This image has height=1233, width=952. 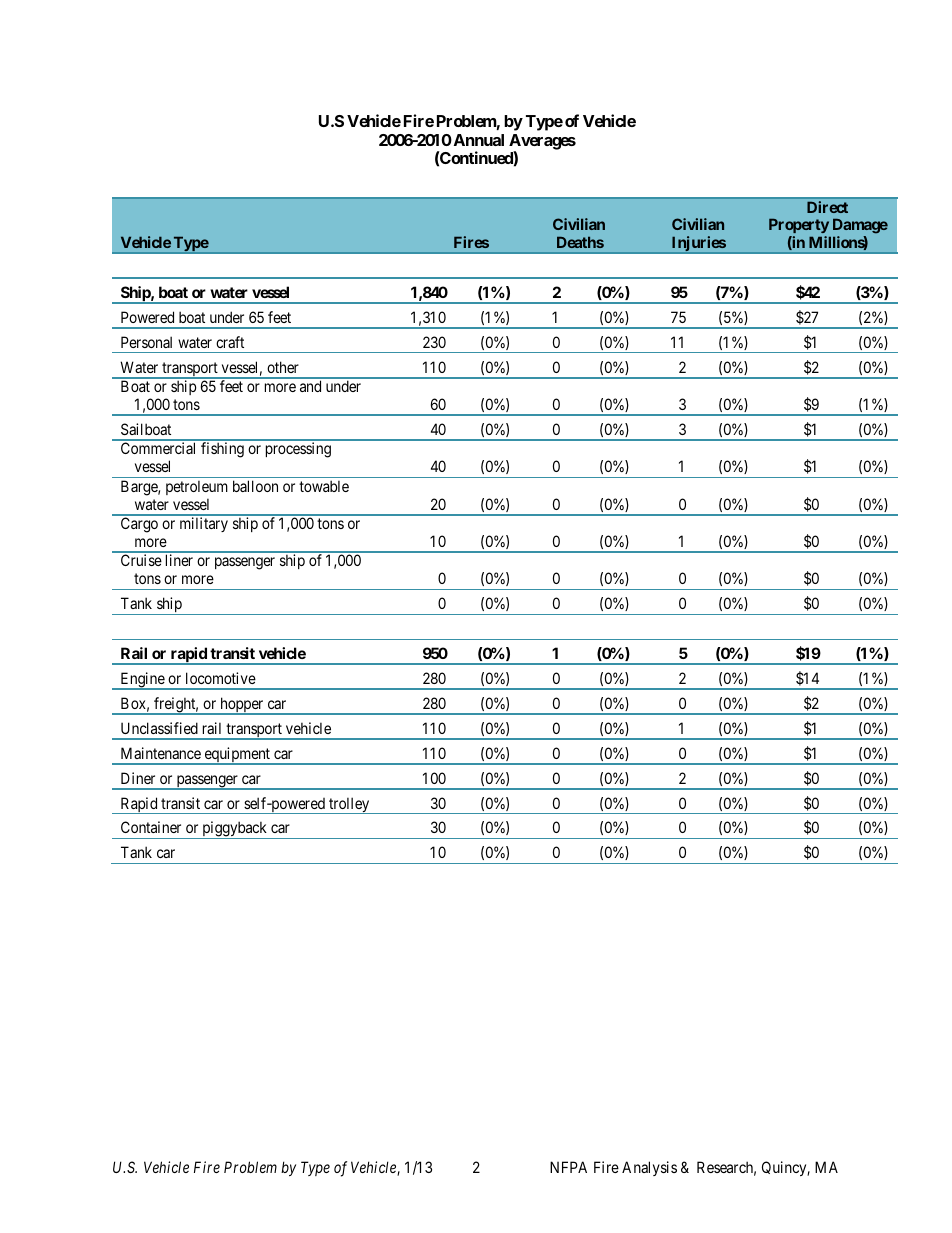 What do you see at coordinates (349, 805) in the image?
I see `trolley` at bounding box center [349, 805].
